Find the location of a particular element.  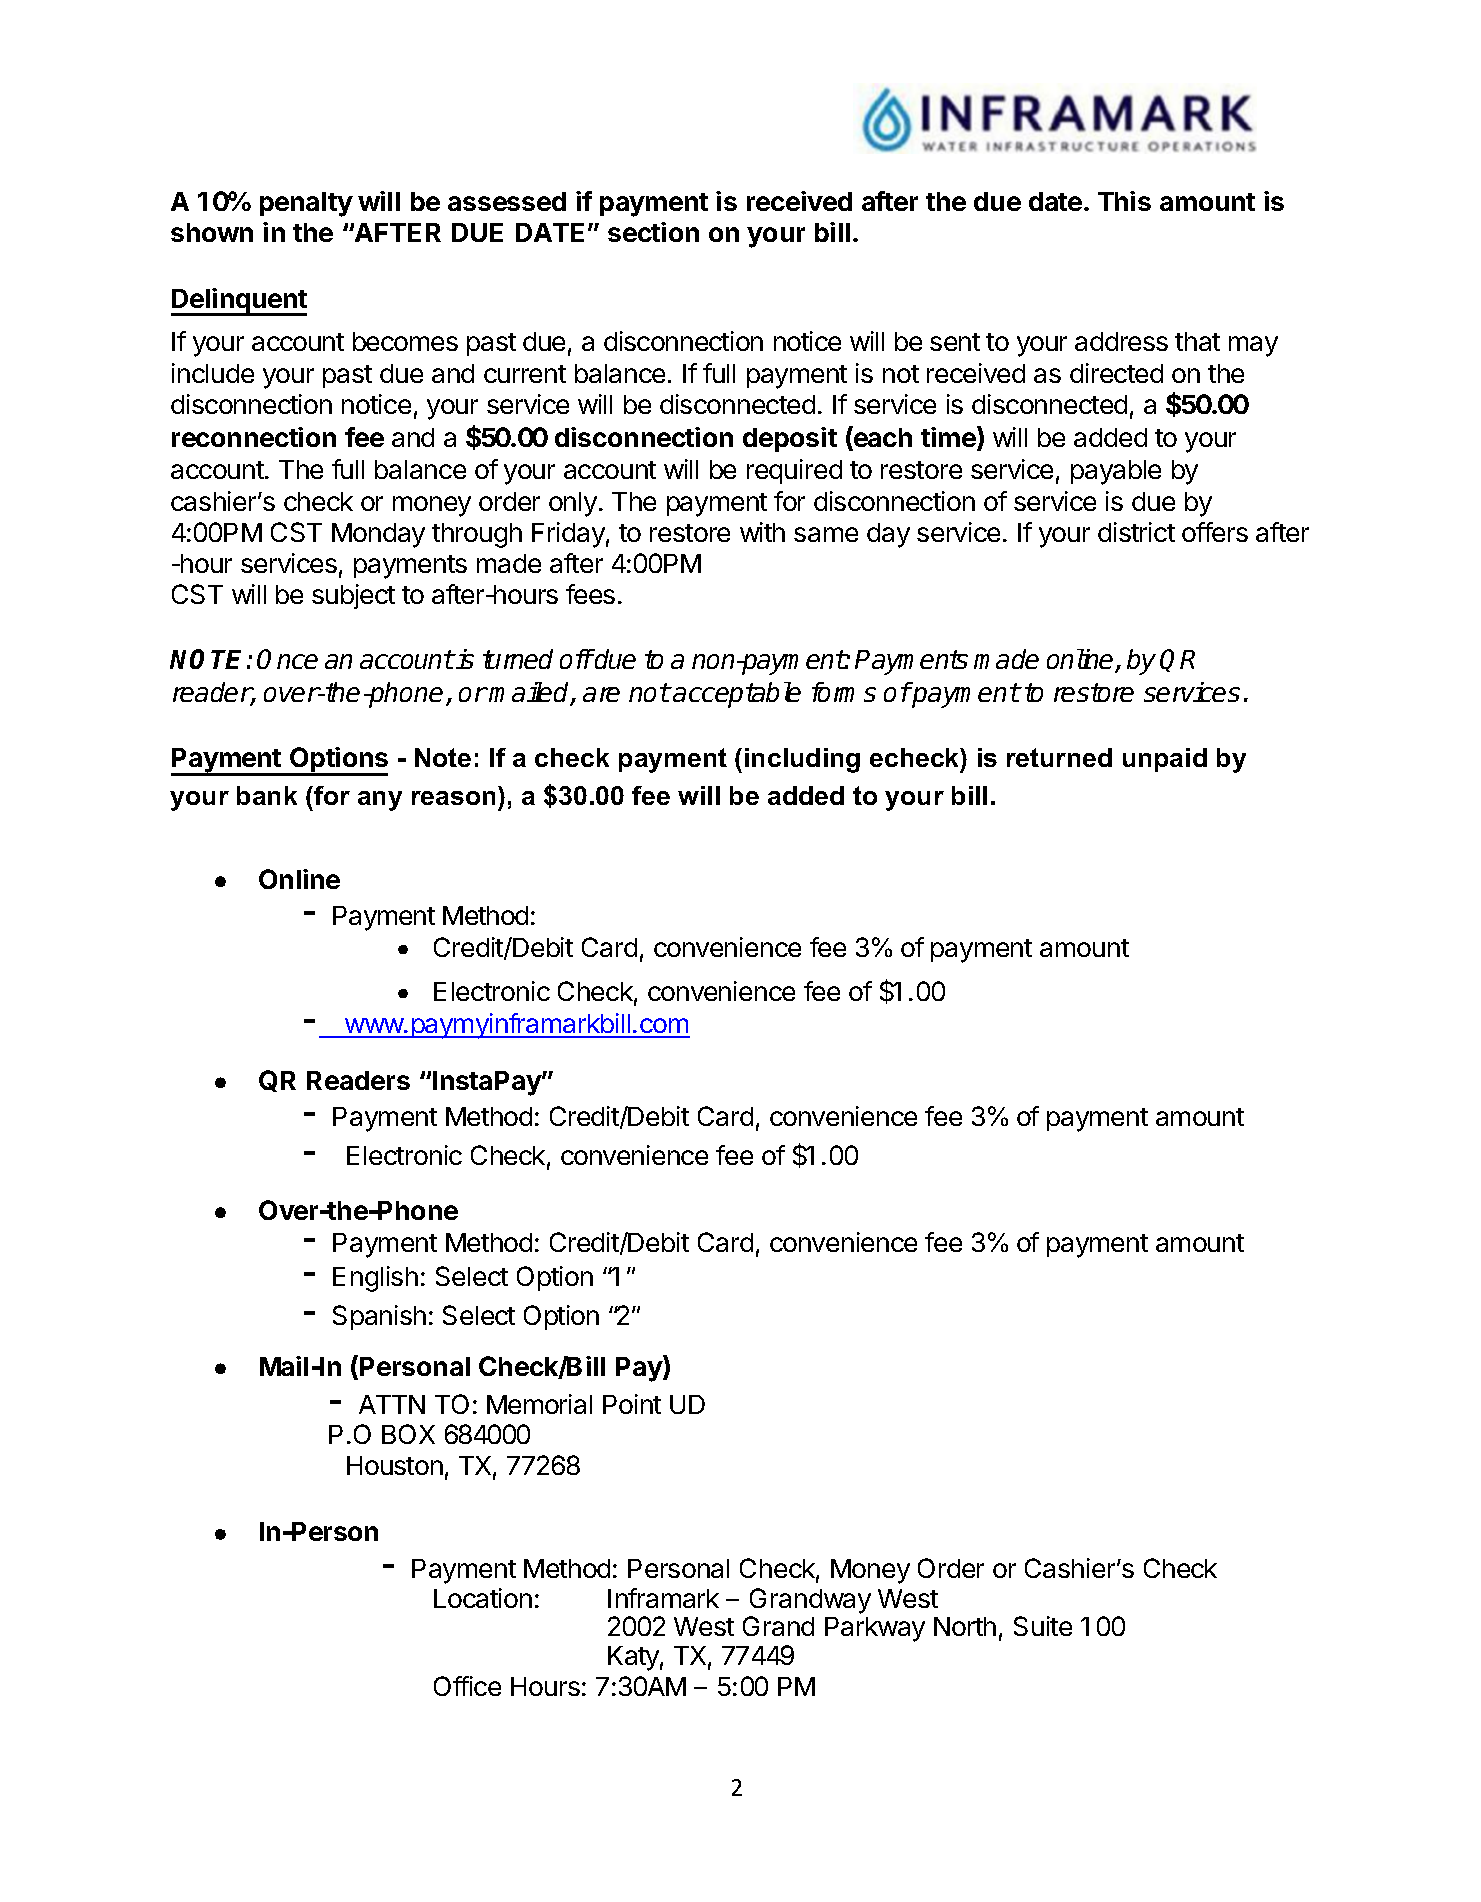

with is located at coordinates (762, 532).
